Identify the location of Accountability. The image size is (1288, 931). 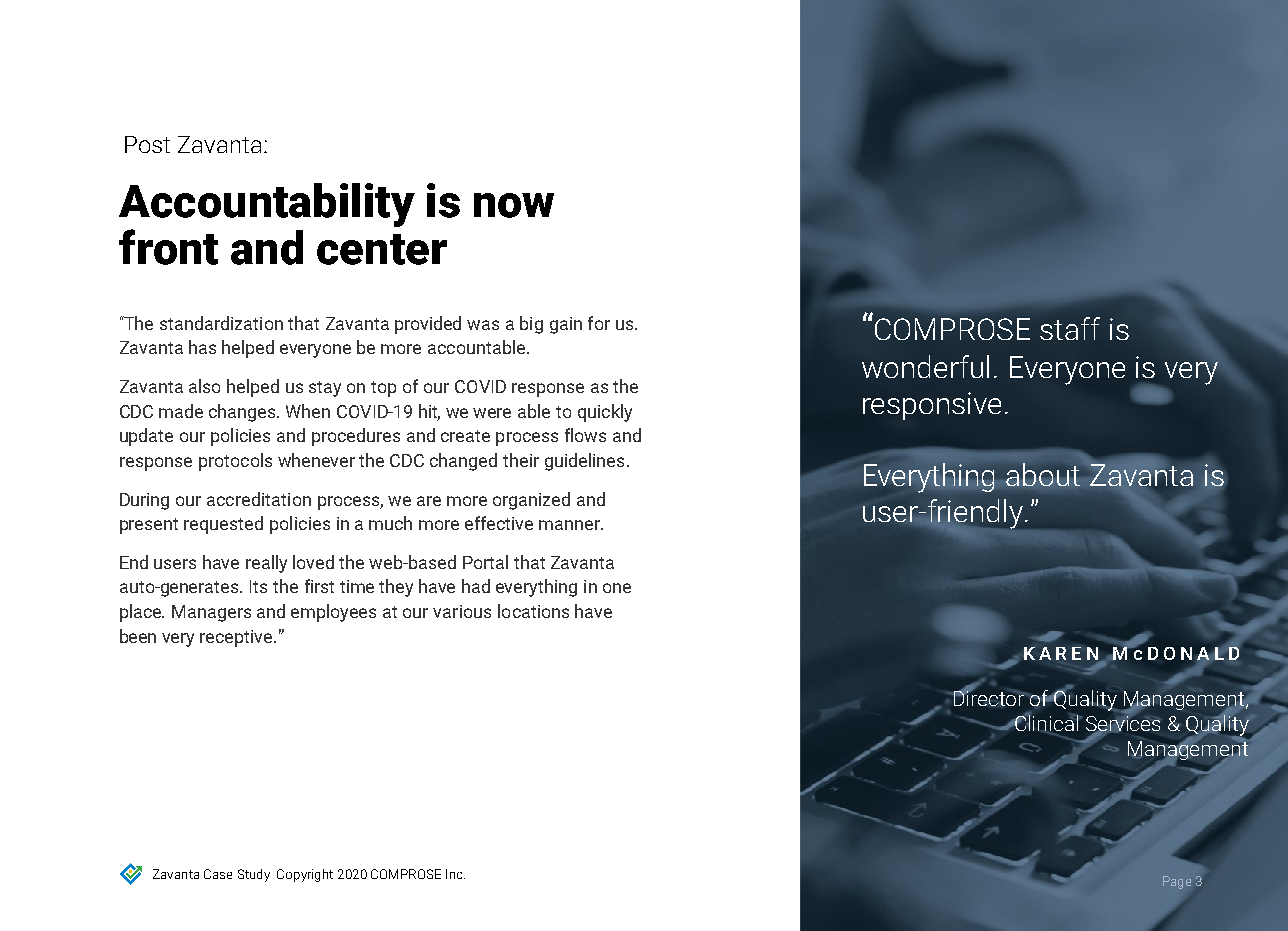
(267, 205).
